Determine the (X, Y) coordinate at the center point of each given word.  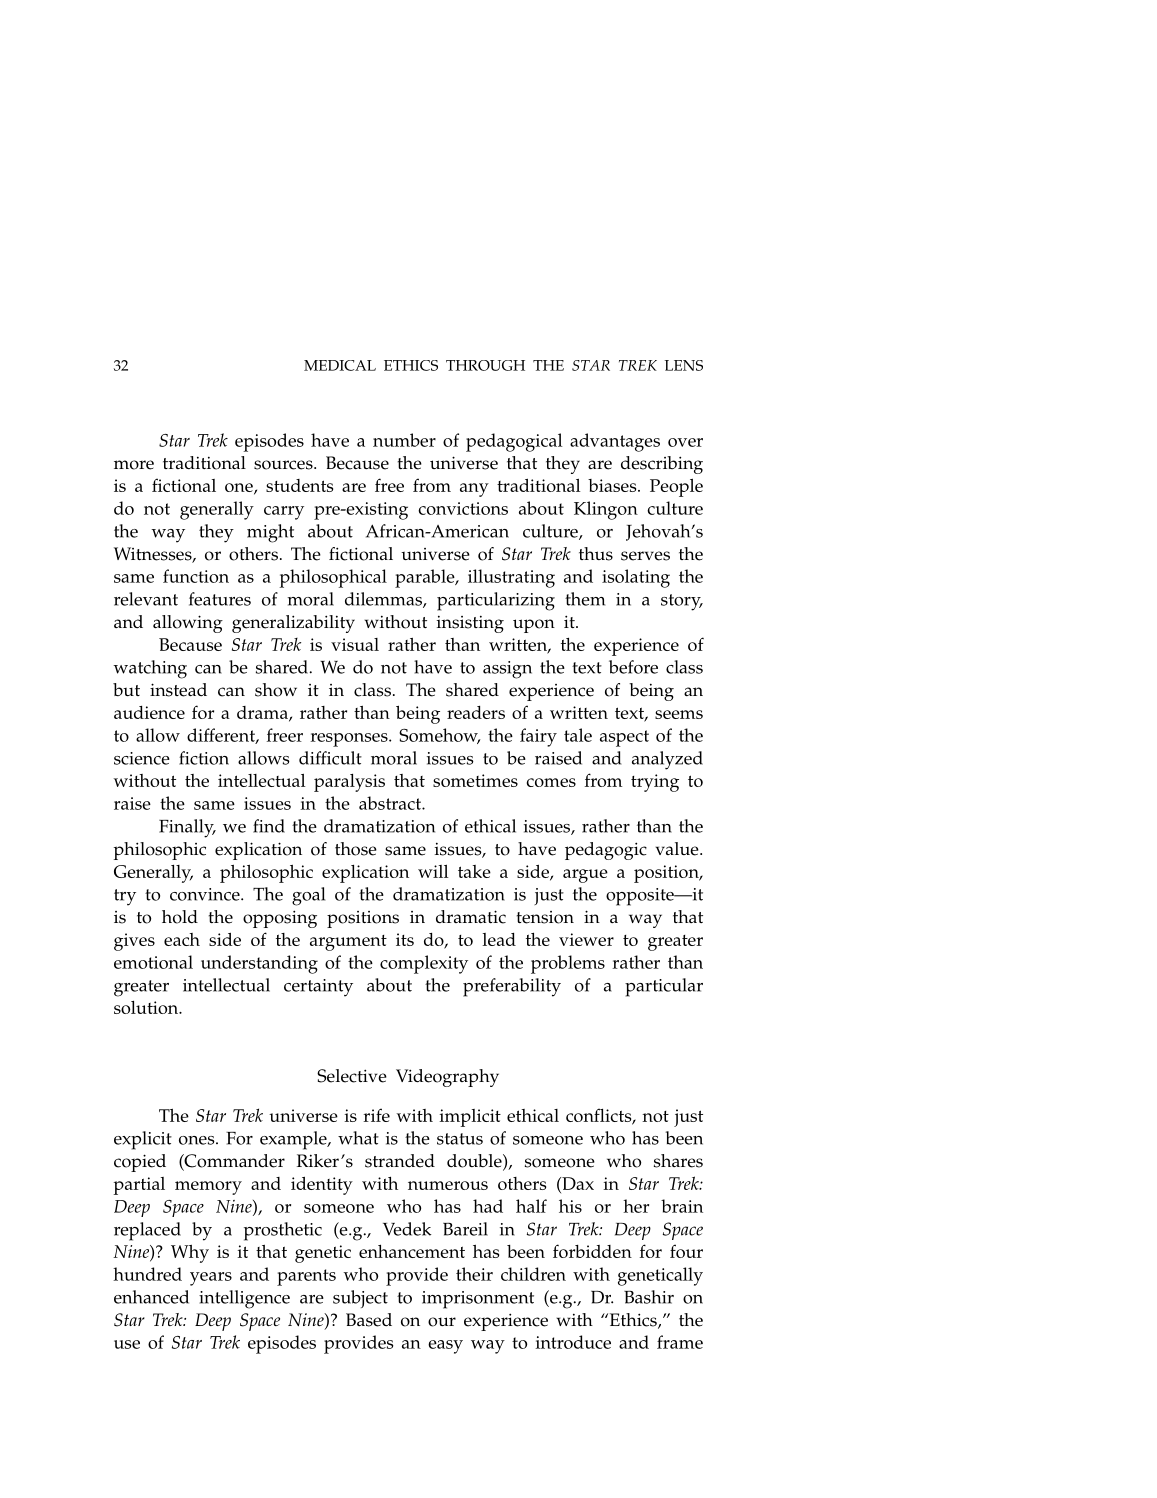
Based (369, 1320)
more (134, 465)
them (585, 599)
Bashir (649, 1297)
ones (198, 1140)
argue (585, 876)
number (404, 440)
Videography (447, 1078)
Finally (187, 828)
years (211, 1279)
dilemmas (384, 600)
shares (678, 1161)
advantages (615, 442)
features (220, 599)
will (433, 871)
